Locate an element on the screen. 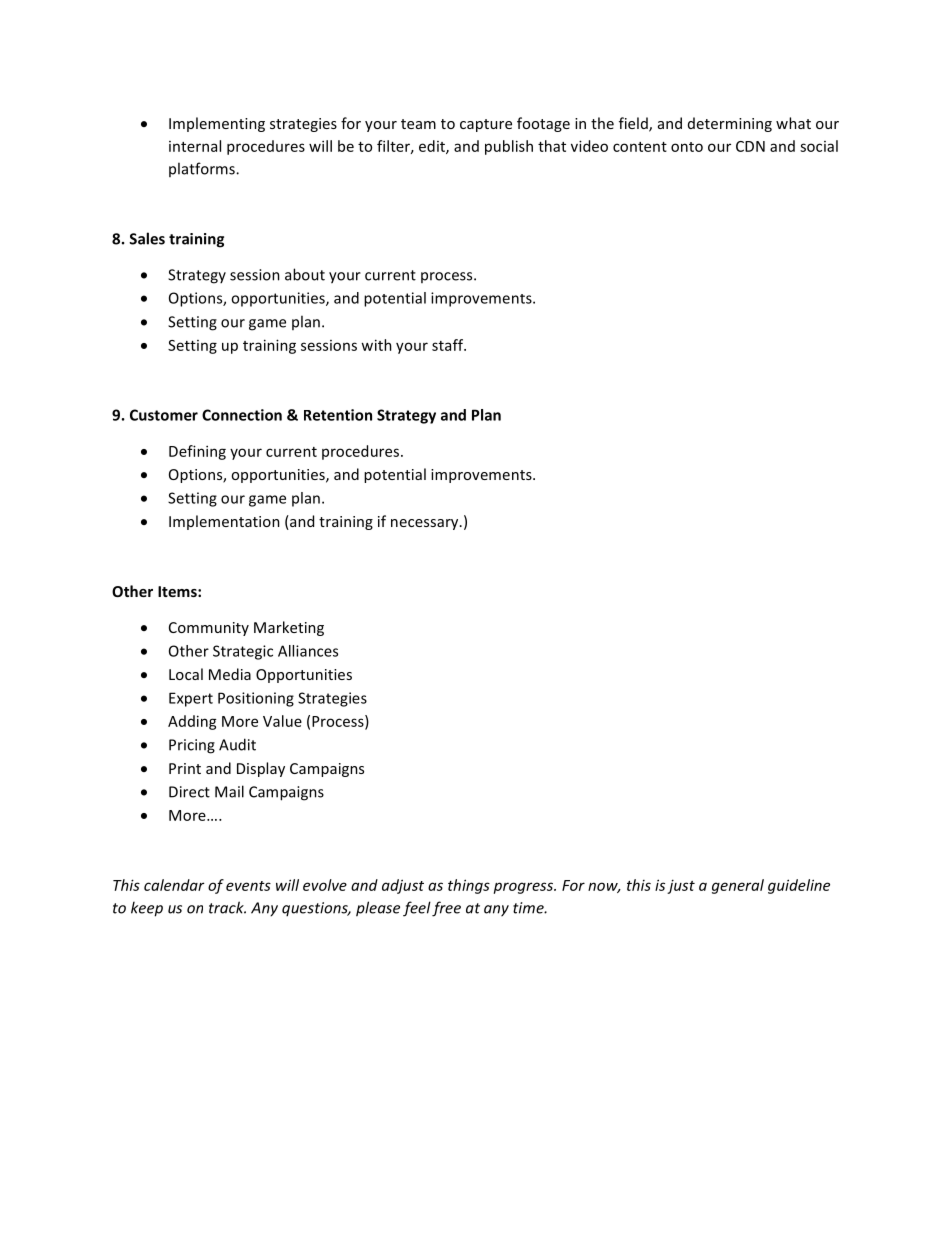  events is located at coordinates (248, 886).
